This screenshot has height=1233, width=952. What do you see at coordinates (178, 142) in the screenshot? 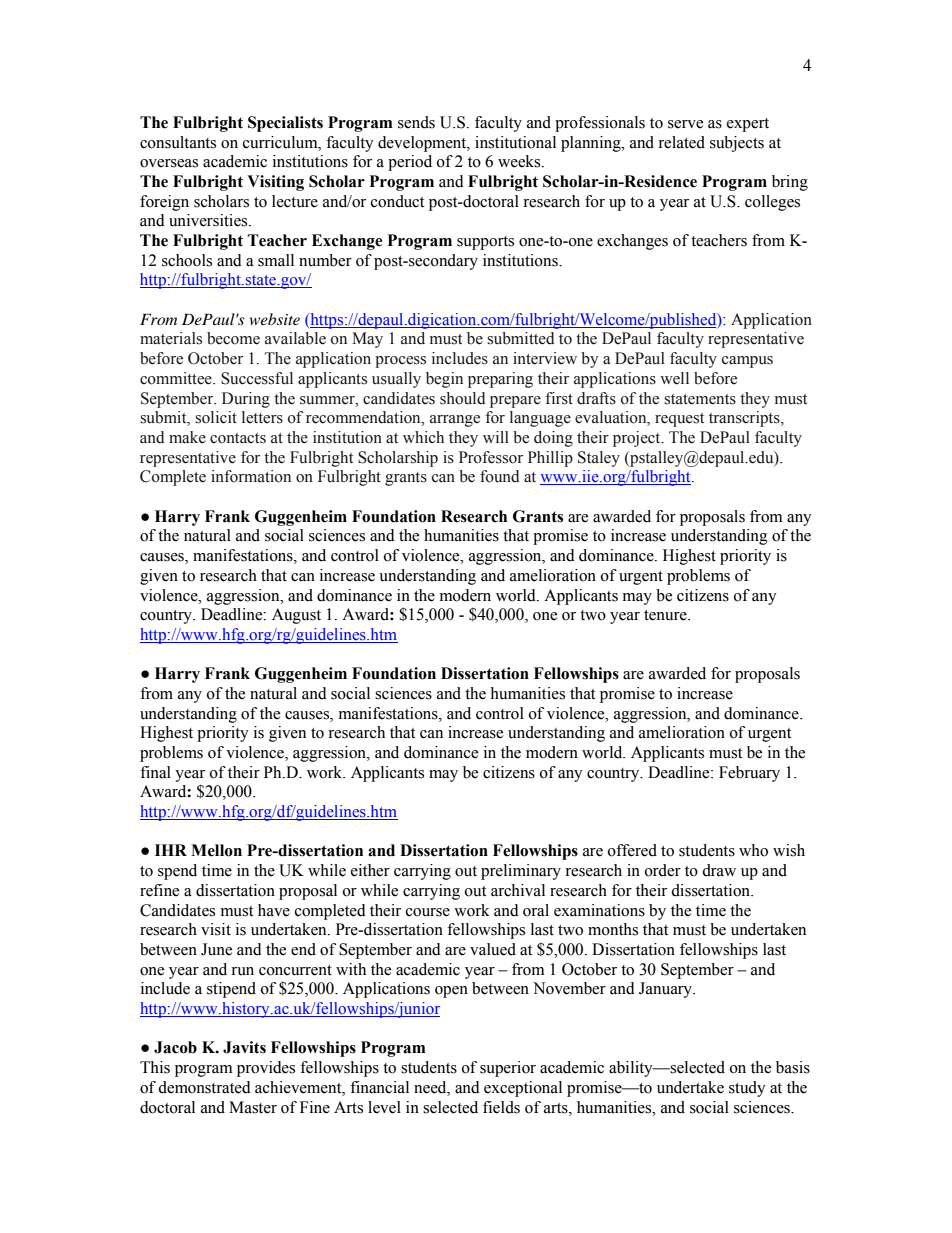
I see `consultants` at bounding box center [178, 142].
